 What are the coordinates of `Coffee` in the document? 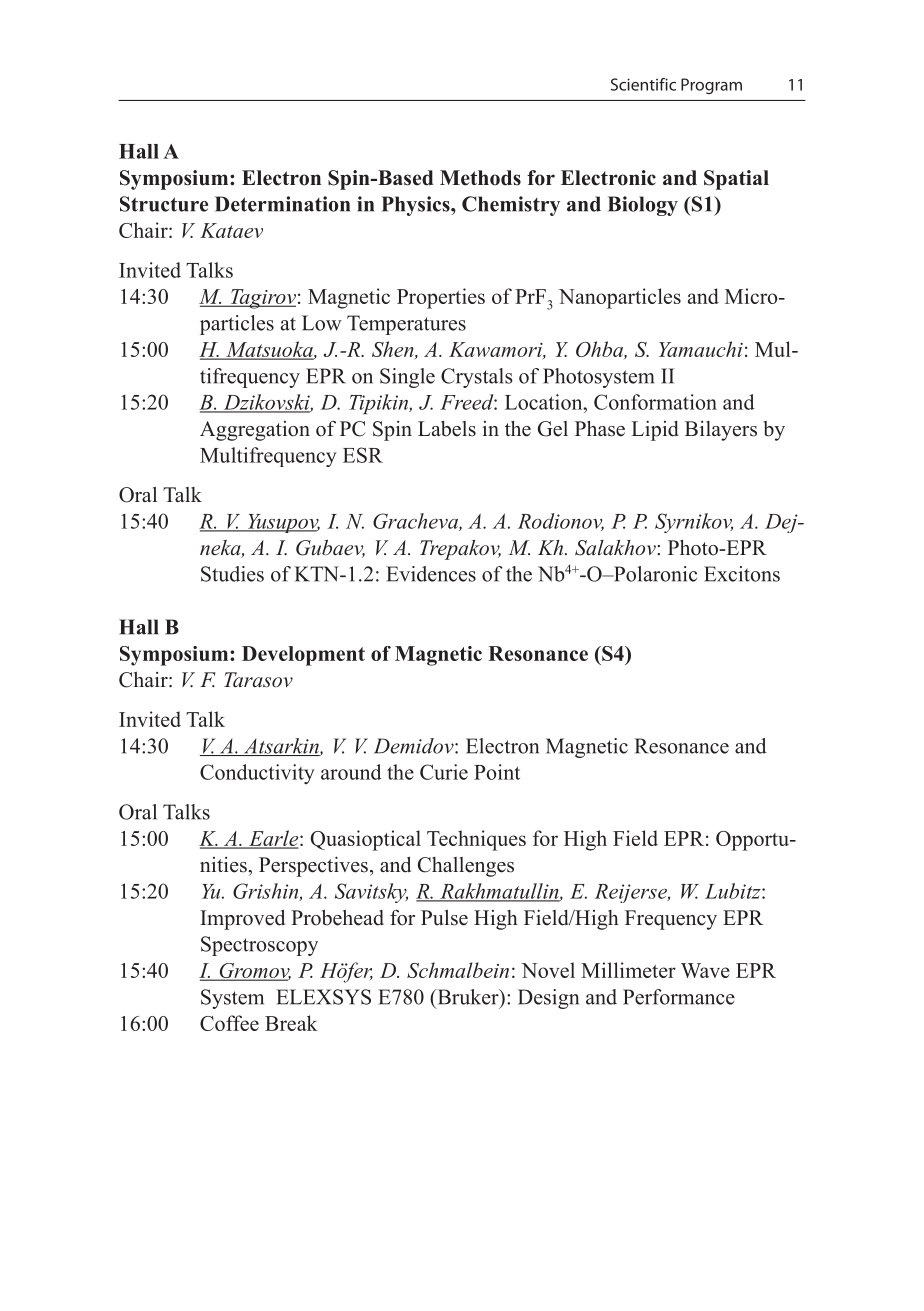 It's located at (229, 1023).
